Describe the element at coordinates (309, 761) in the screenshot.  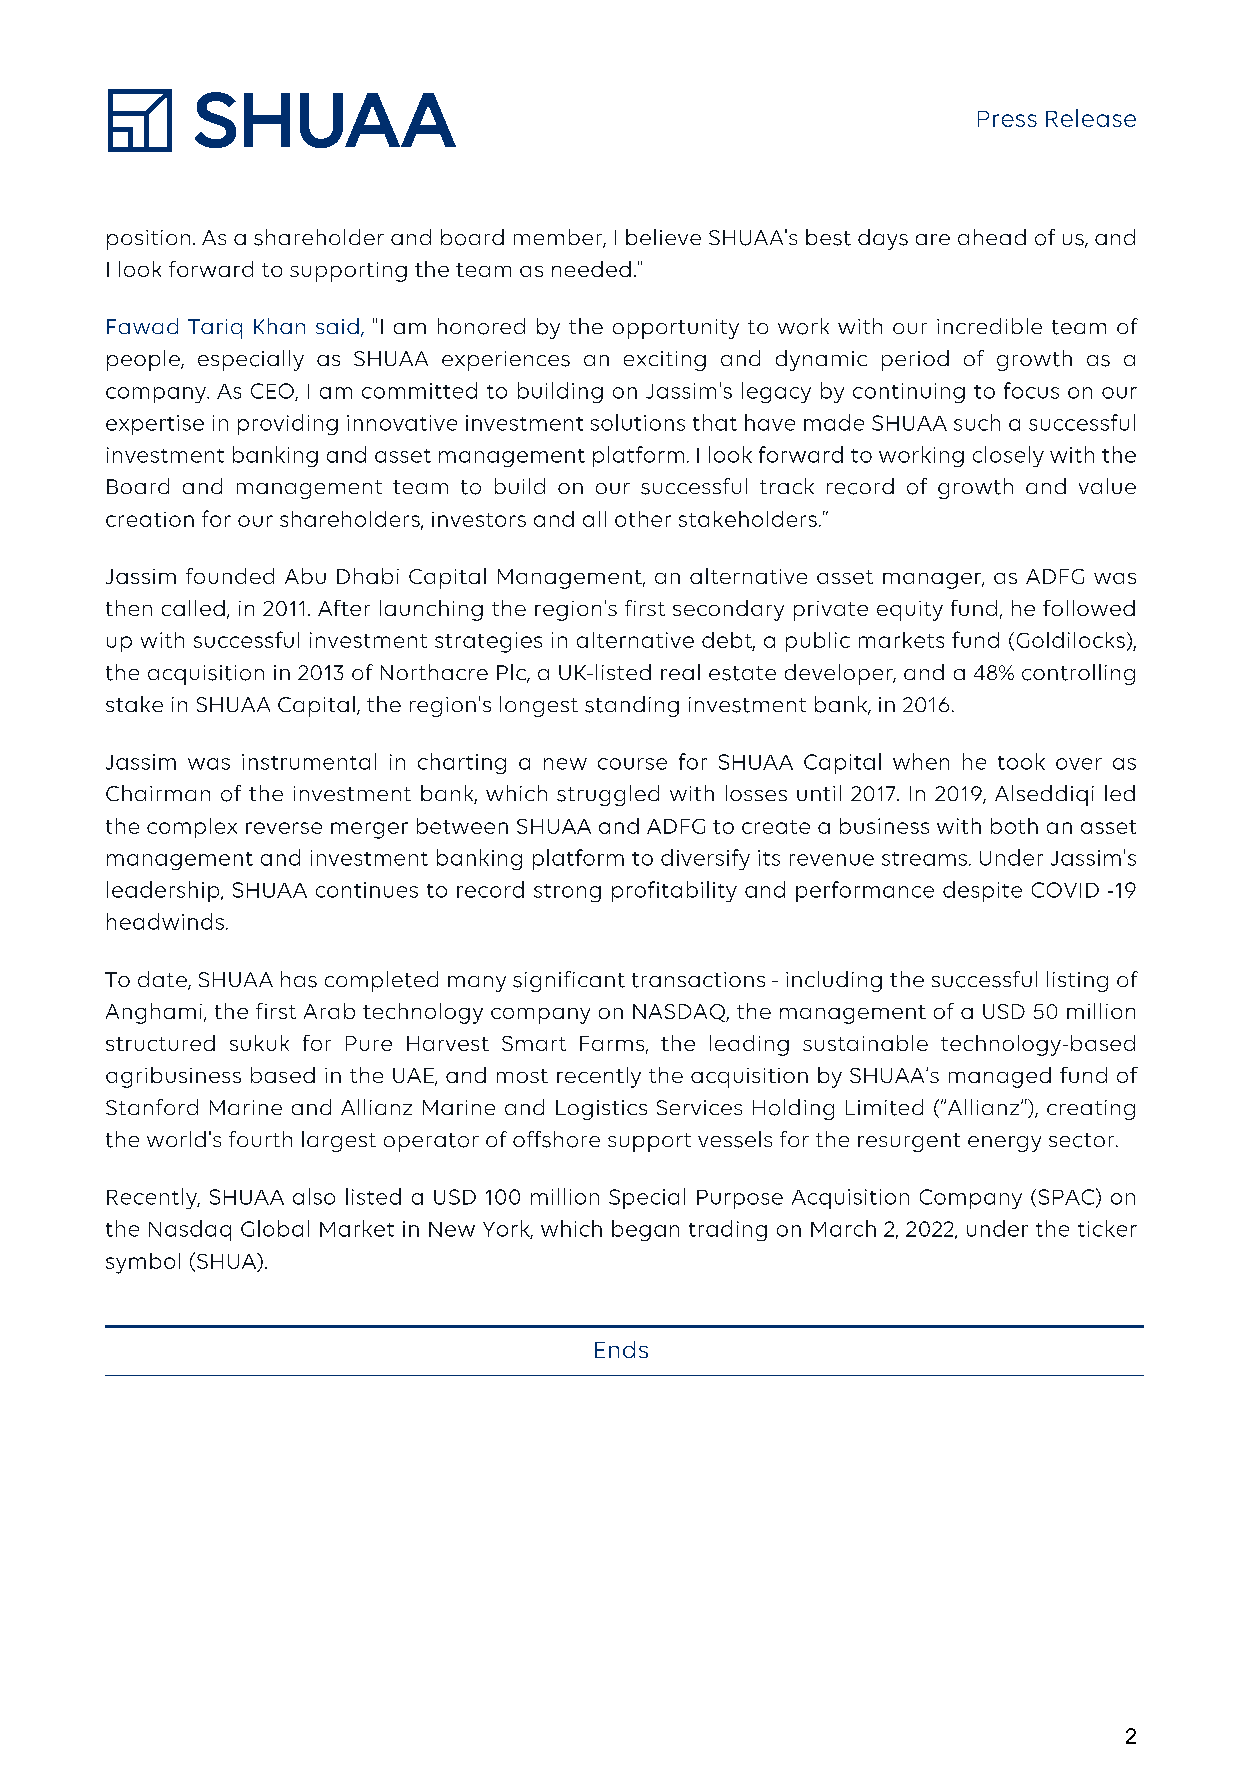
I see `instrumental` at that location.
